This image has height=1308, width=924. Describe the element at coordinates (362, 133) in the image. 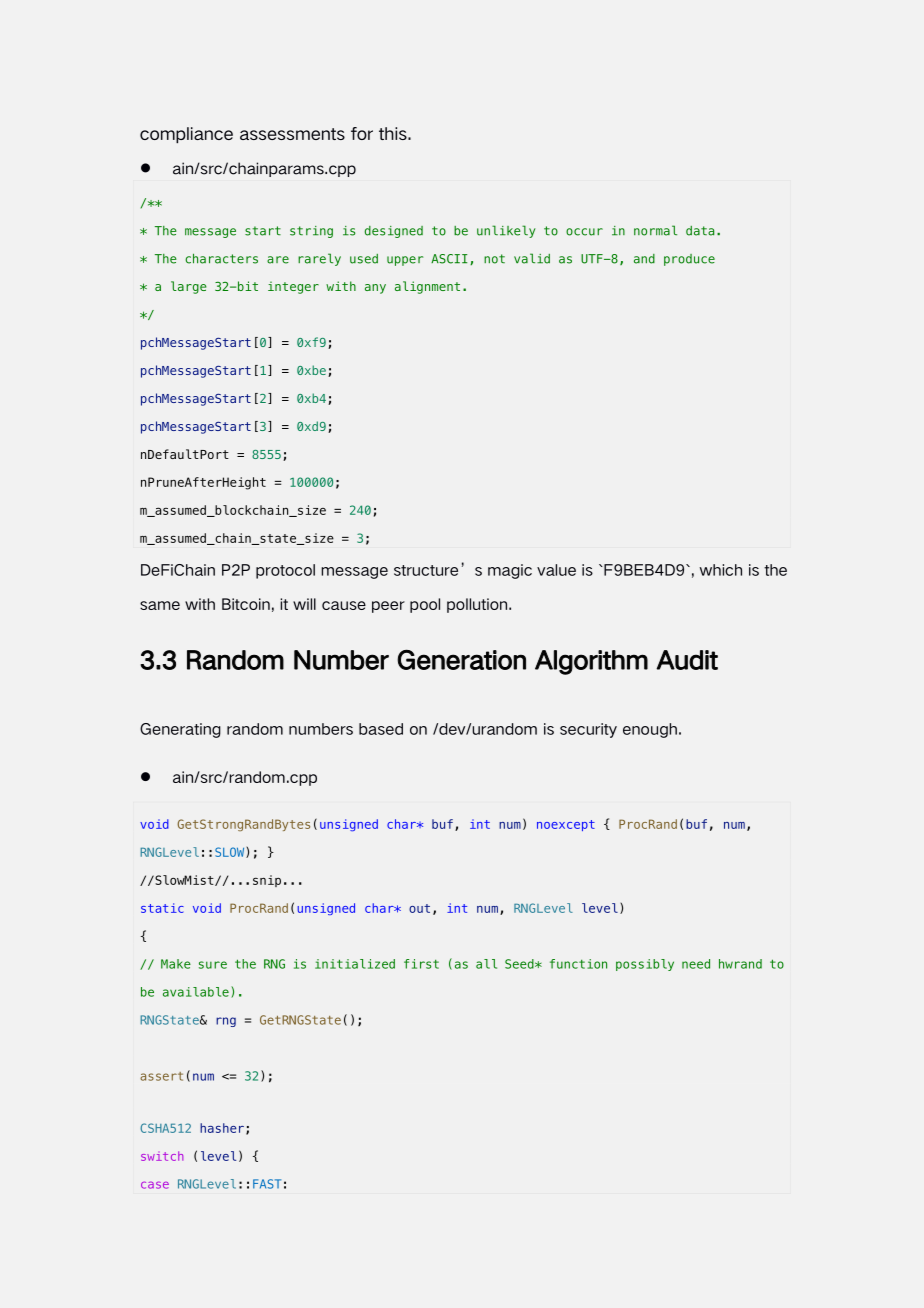

I see `for` at that location.
